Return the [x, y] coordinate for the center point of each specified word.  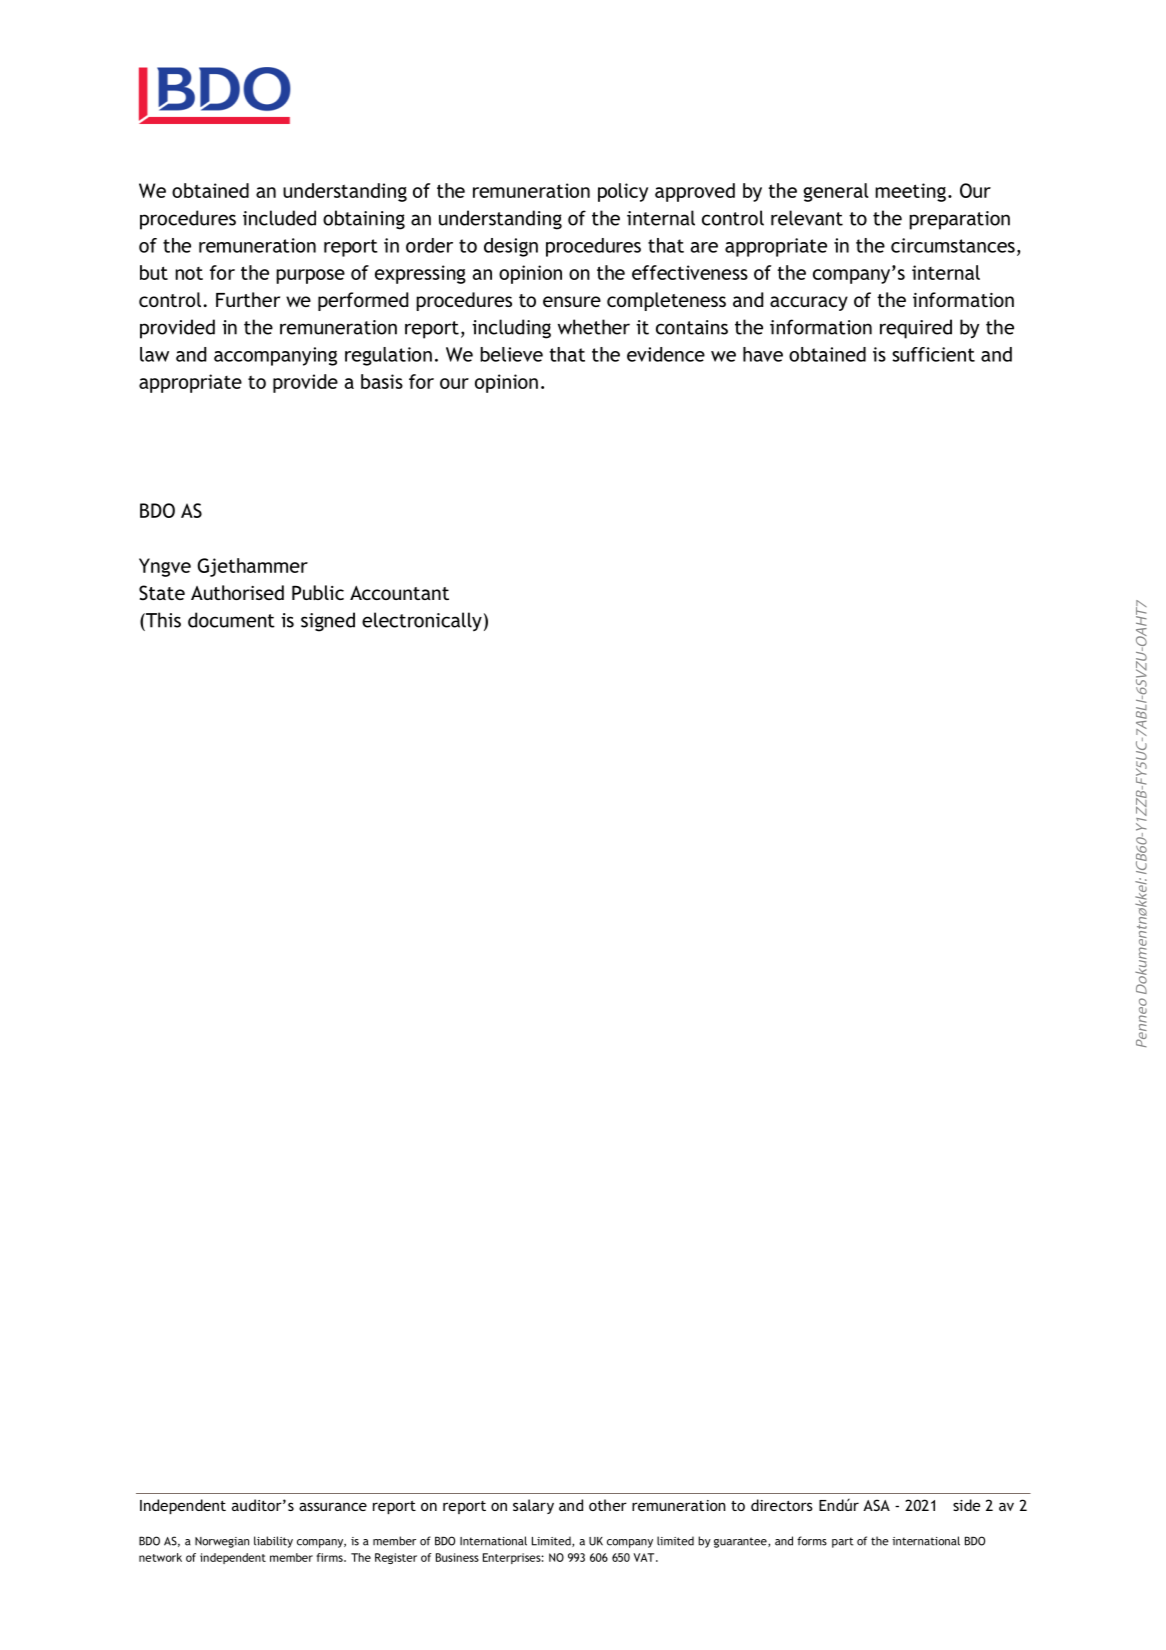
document [231, 620]
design [511, 247]
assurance [333, 1506]
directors [782, 1505]
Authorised [237, 592]
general [836, 192]
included [279, 218]
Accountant [399, 592]
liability [273, 1542]
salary [533, 1506]
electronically [422, 622]
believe [511, 354]
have [763, 354]
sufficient [933, 354]
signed [328, 622]
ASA [876, 1505]
